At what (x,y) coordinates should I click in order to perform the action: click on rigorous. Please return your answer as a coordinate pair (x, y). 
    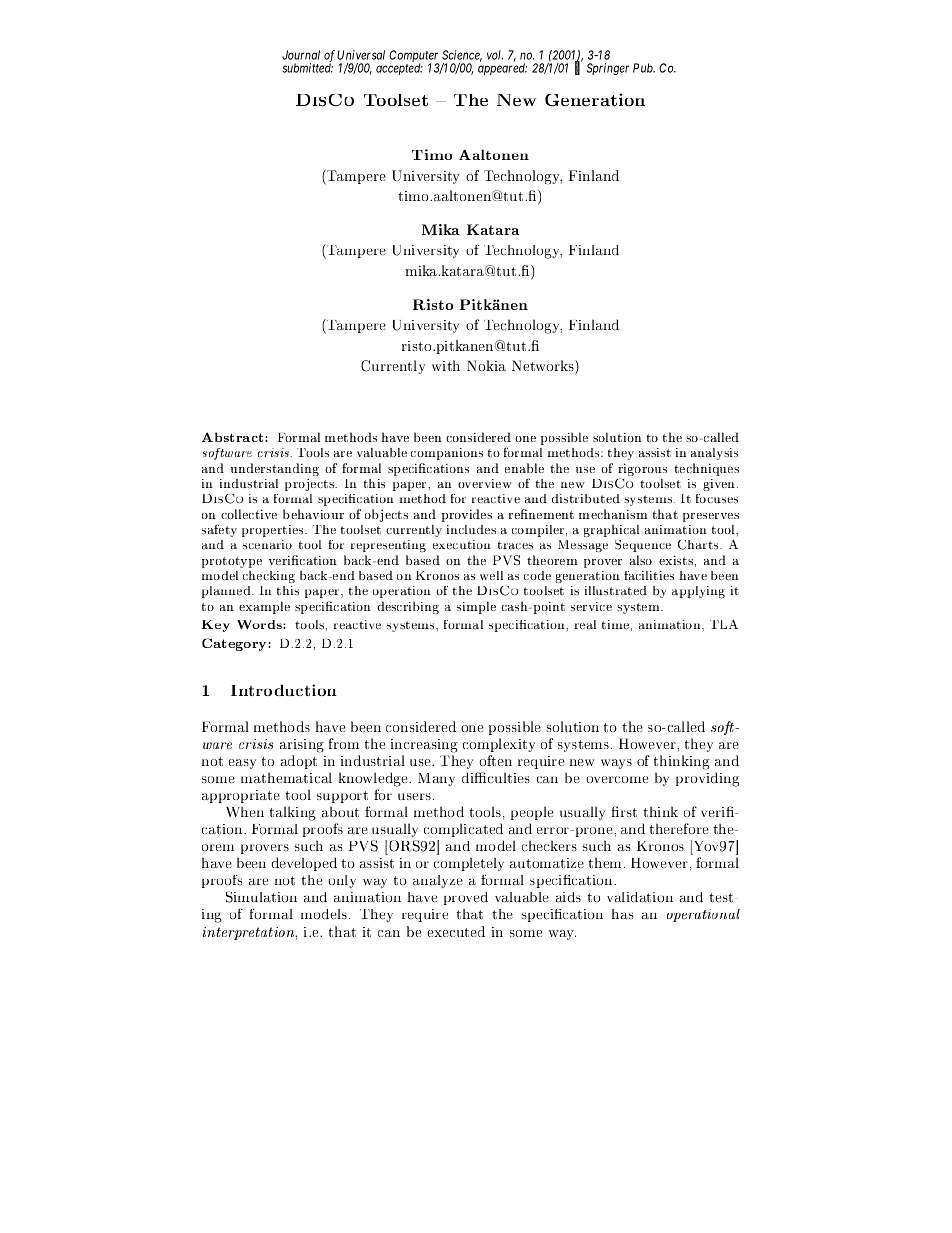
    Looking at the image, I should click on (642, 471).
